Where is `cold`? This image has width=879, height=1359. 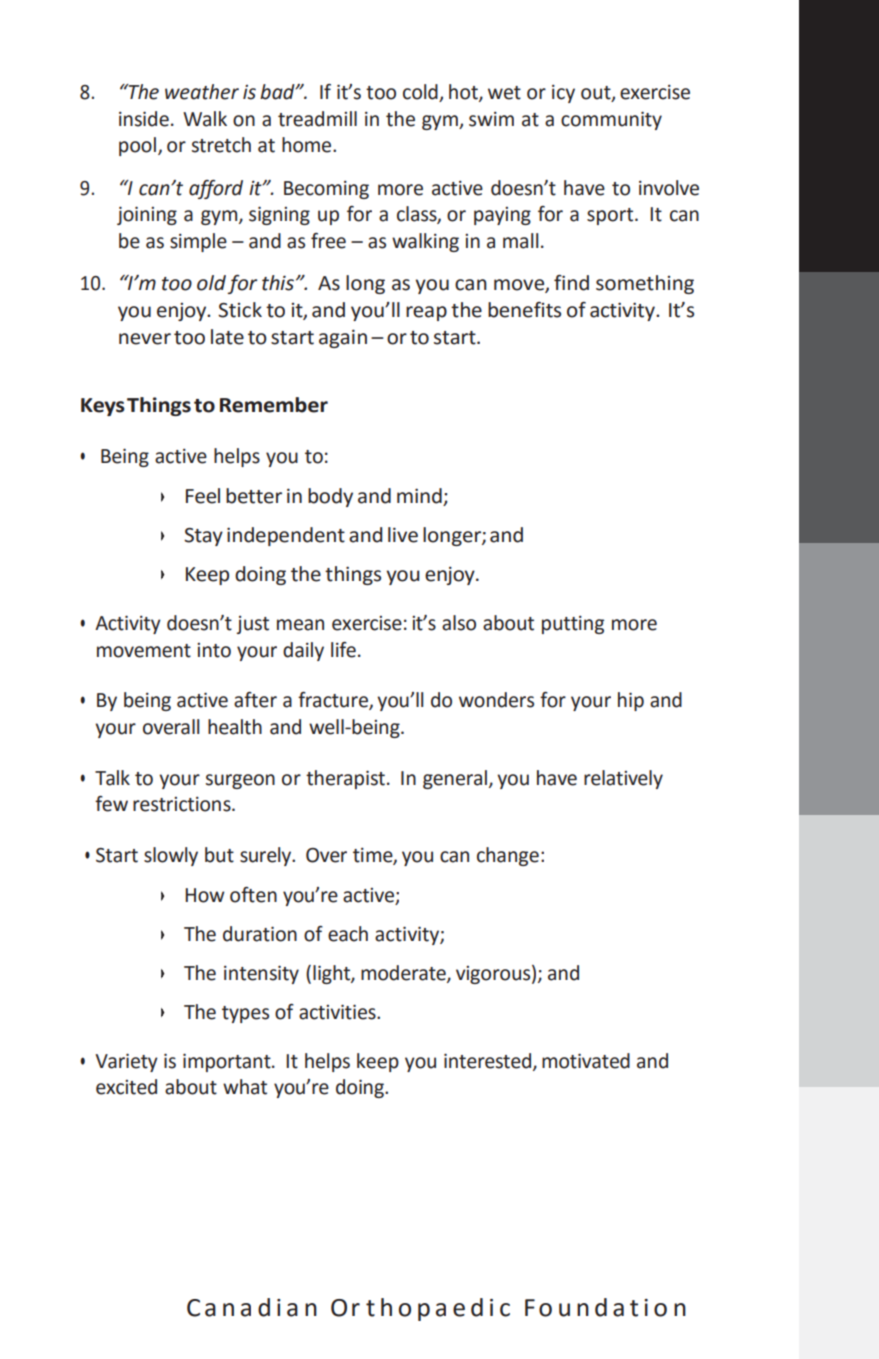 cold is located at coordinates (420, 92).
